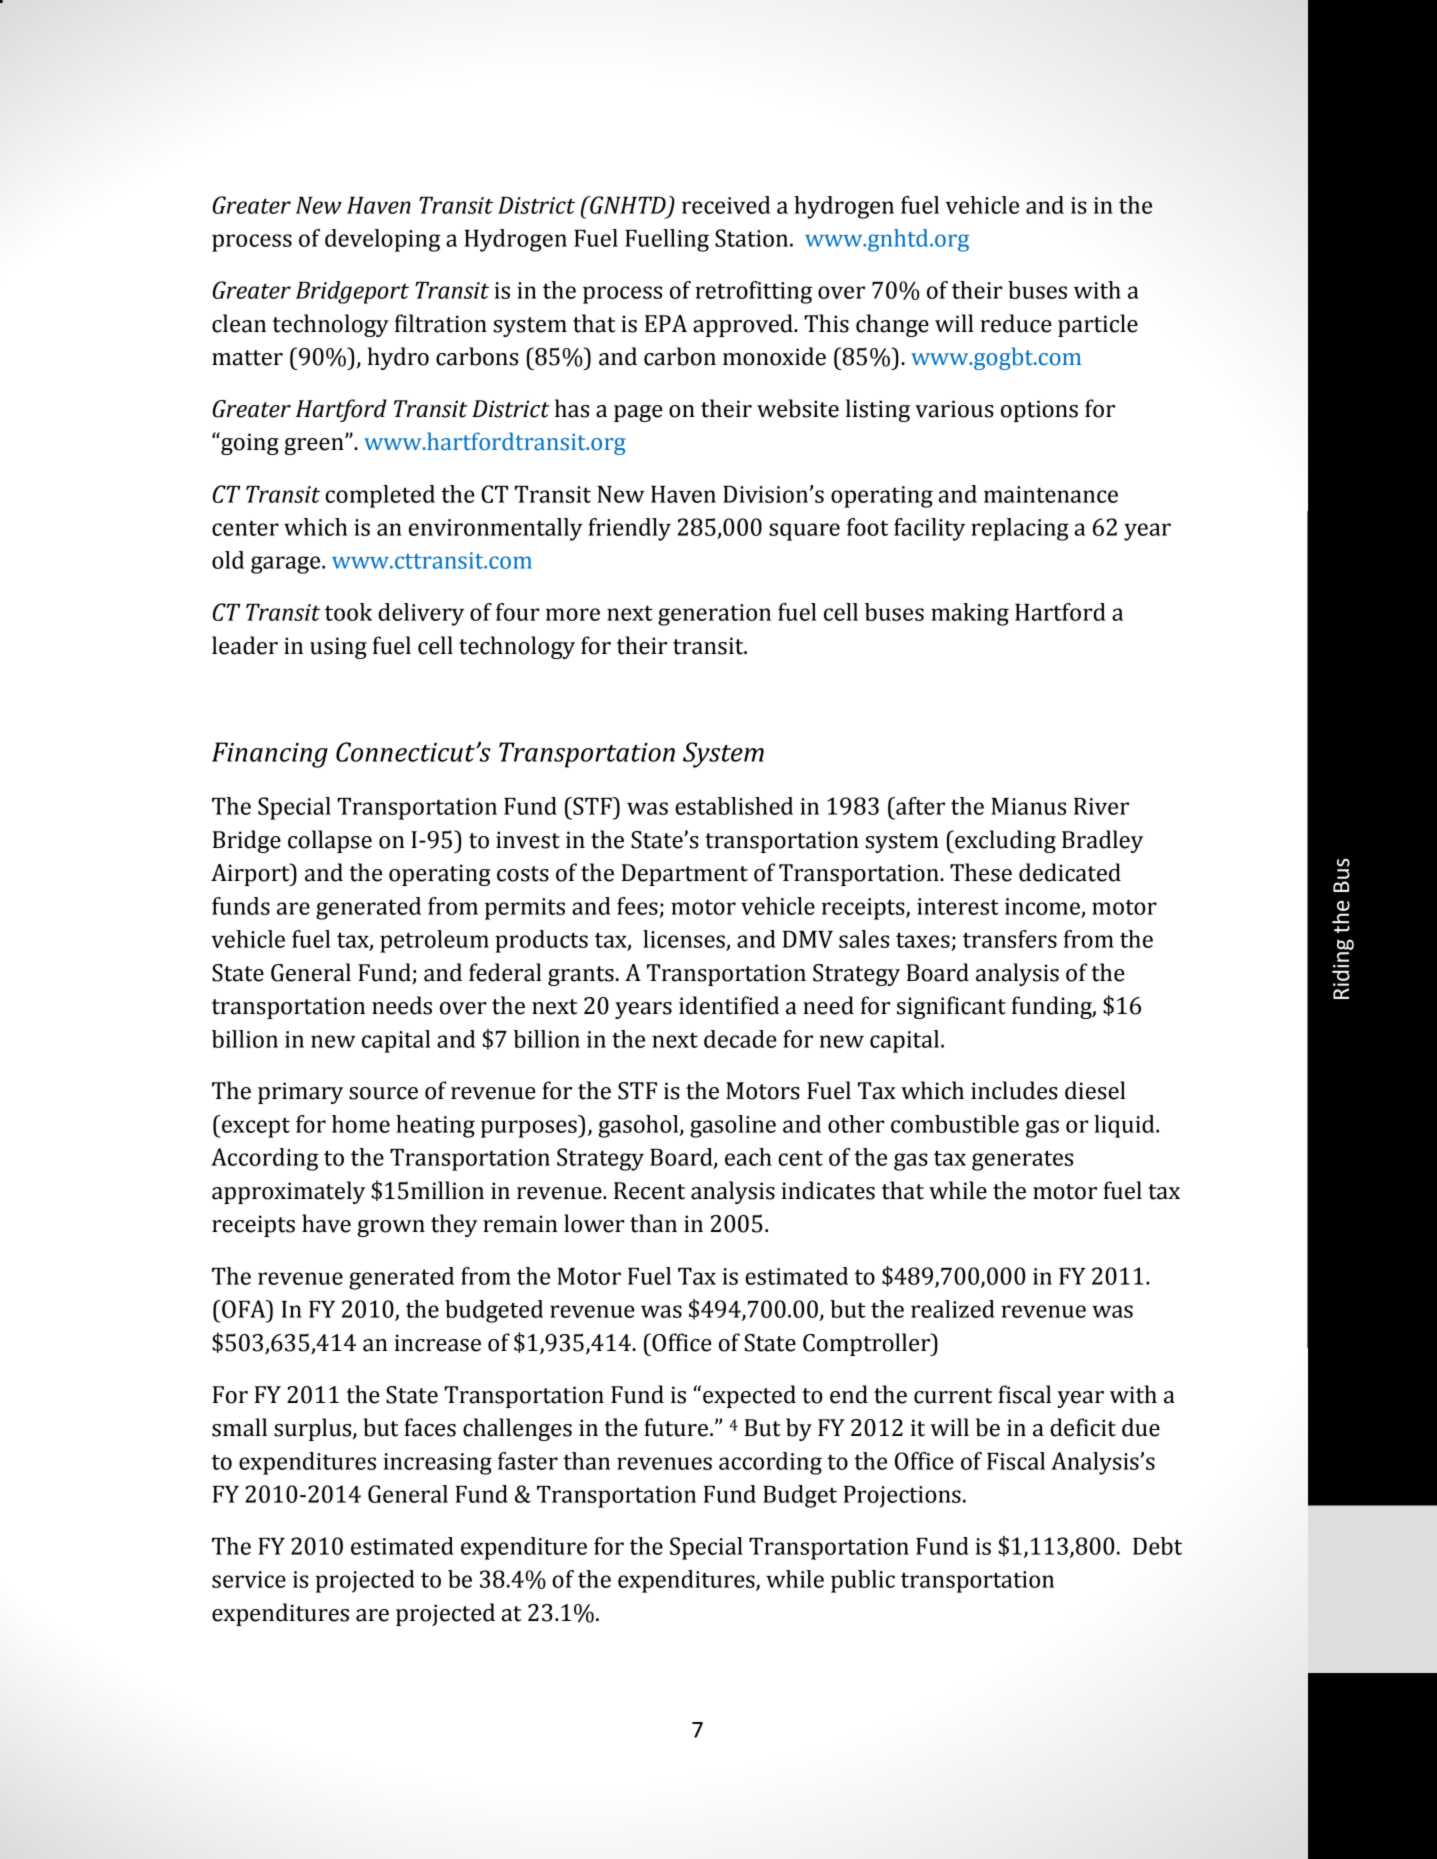 This screenshot has width=1437, height=1859. I want to click on includes, so click(1014, 1090).
